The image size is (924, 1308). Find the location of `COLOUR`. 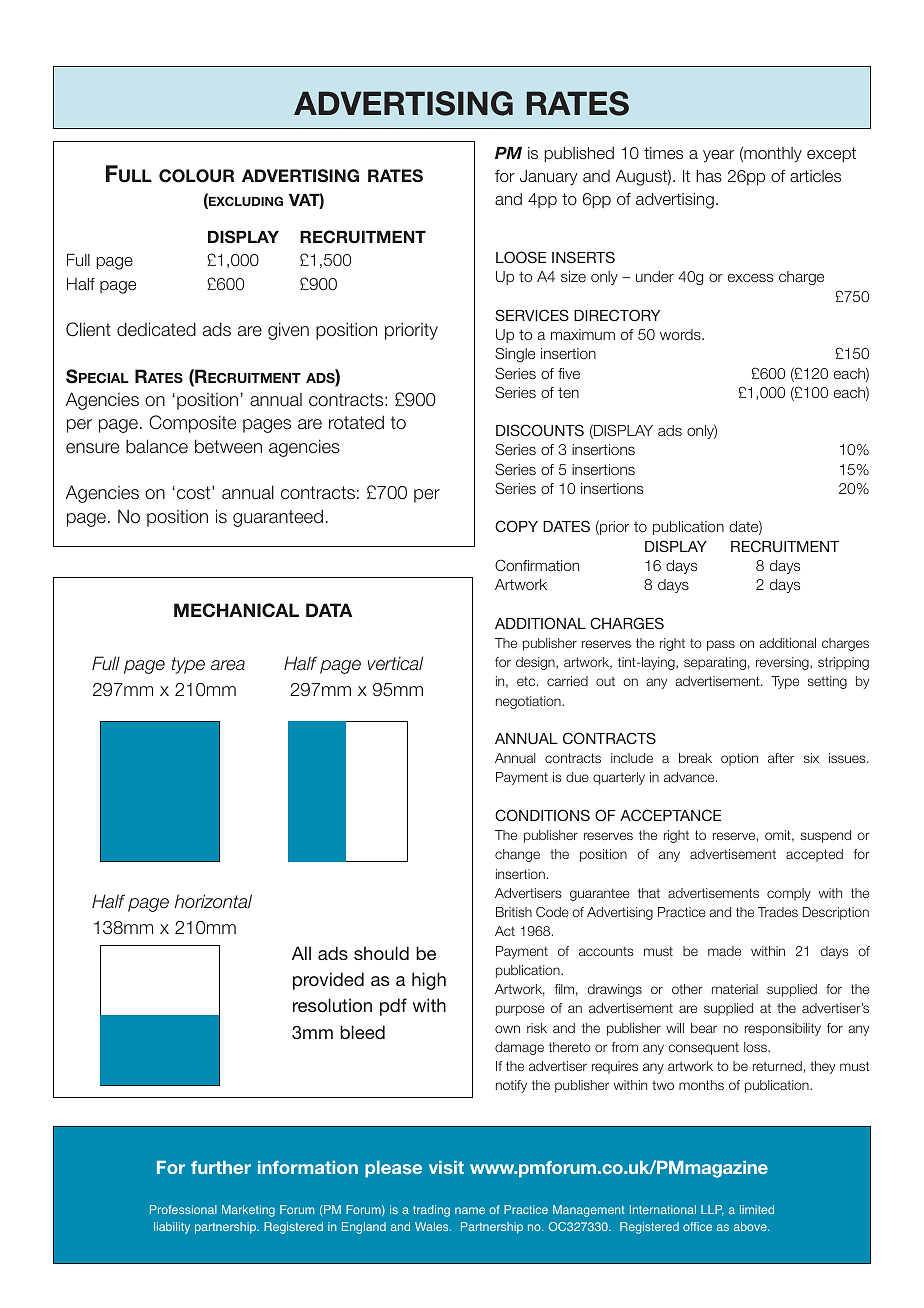

COLOUR is located at coordinates (196, 176).
